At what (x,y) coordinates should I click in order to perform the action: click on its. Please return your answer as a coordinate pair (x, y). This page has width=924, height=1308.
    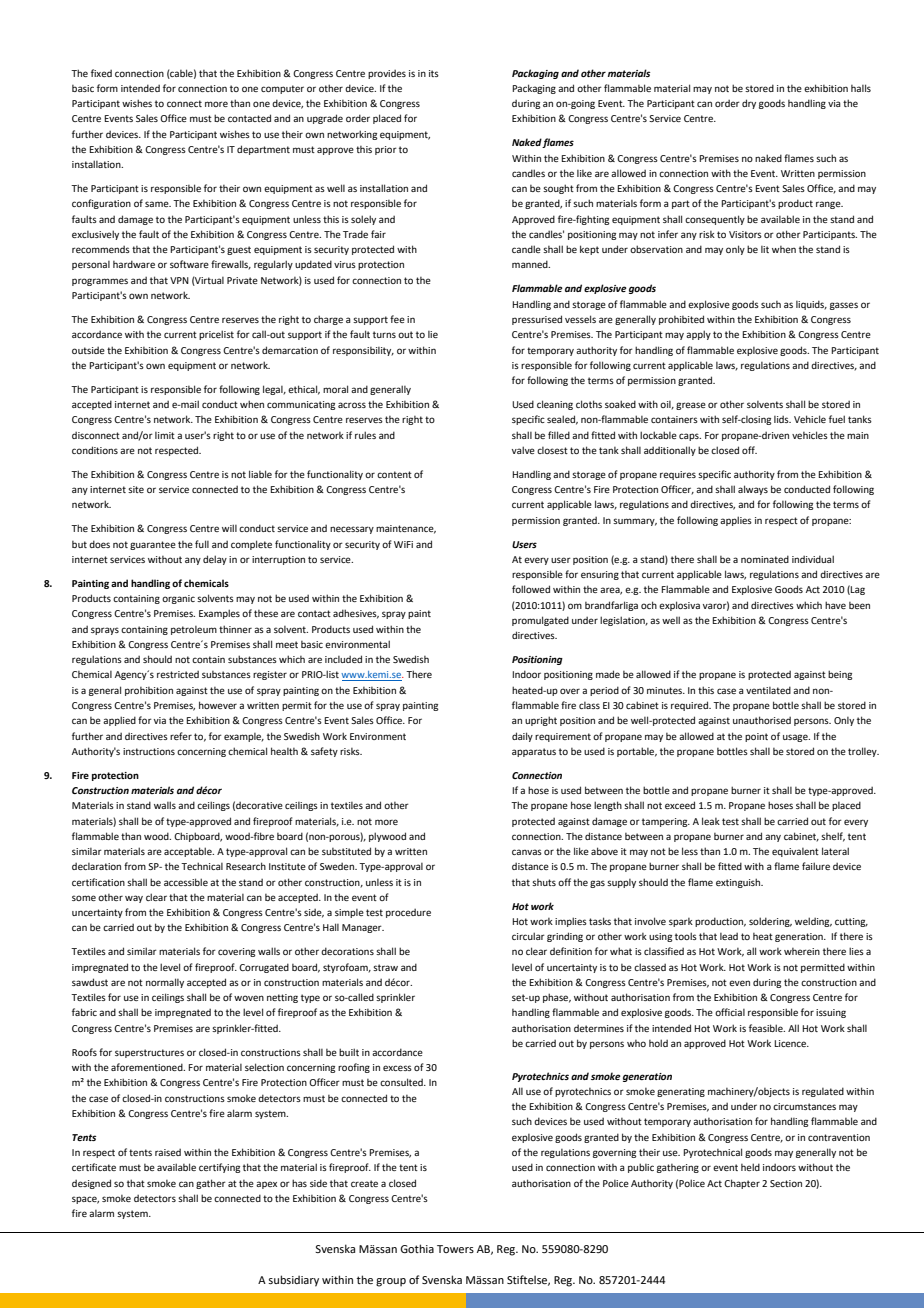
    Looking at the image, I should click on (434, 73).
